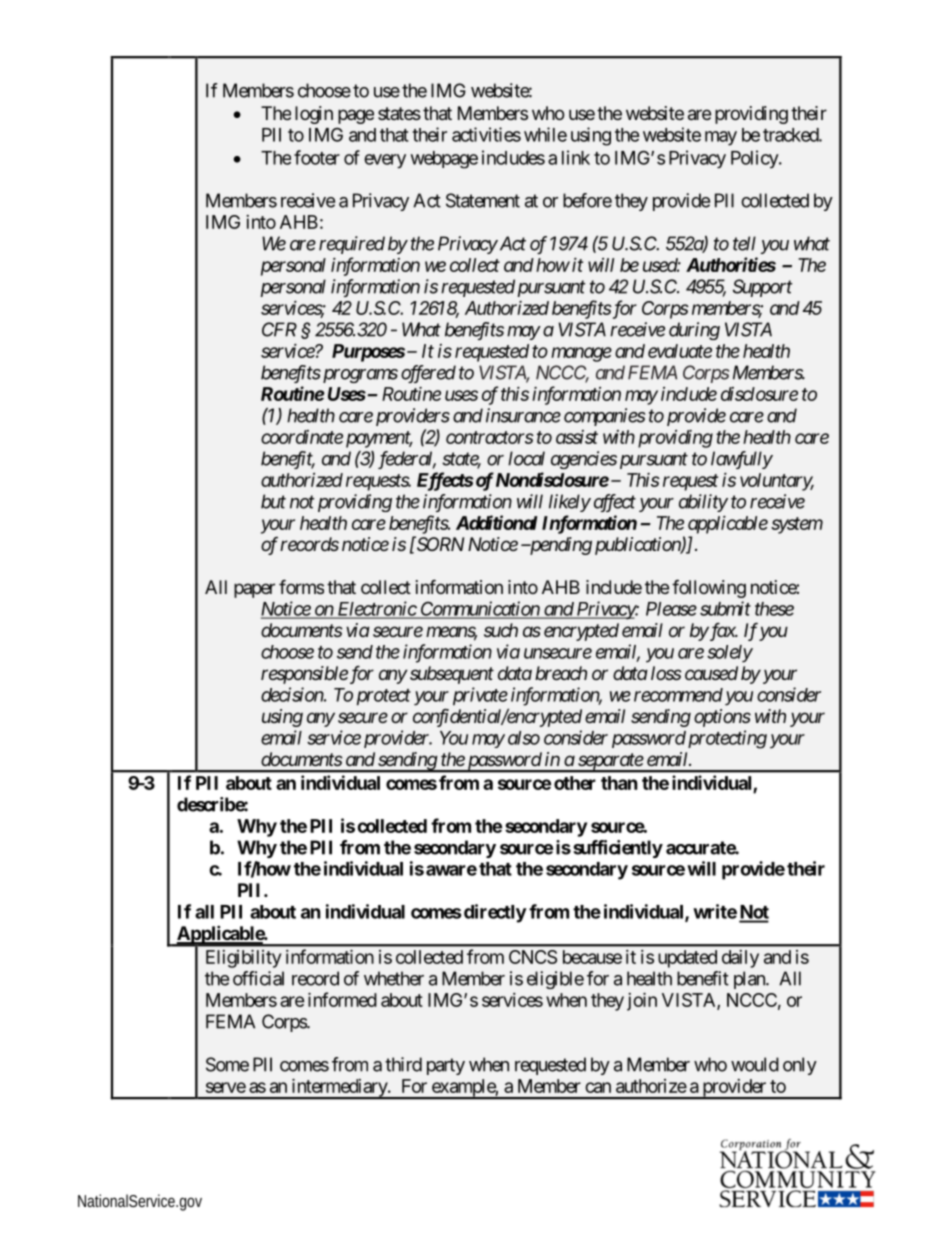 This screenshot has width=952, height=1233. Describe the element at coordinates (576, 157) in the screenshot. I see `link` at that location.
